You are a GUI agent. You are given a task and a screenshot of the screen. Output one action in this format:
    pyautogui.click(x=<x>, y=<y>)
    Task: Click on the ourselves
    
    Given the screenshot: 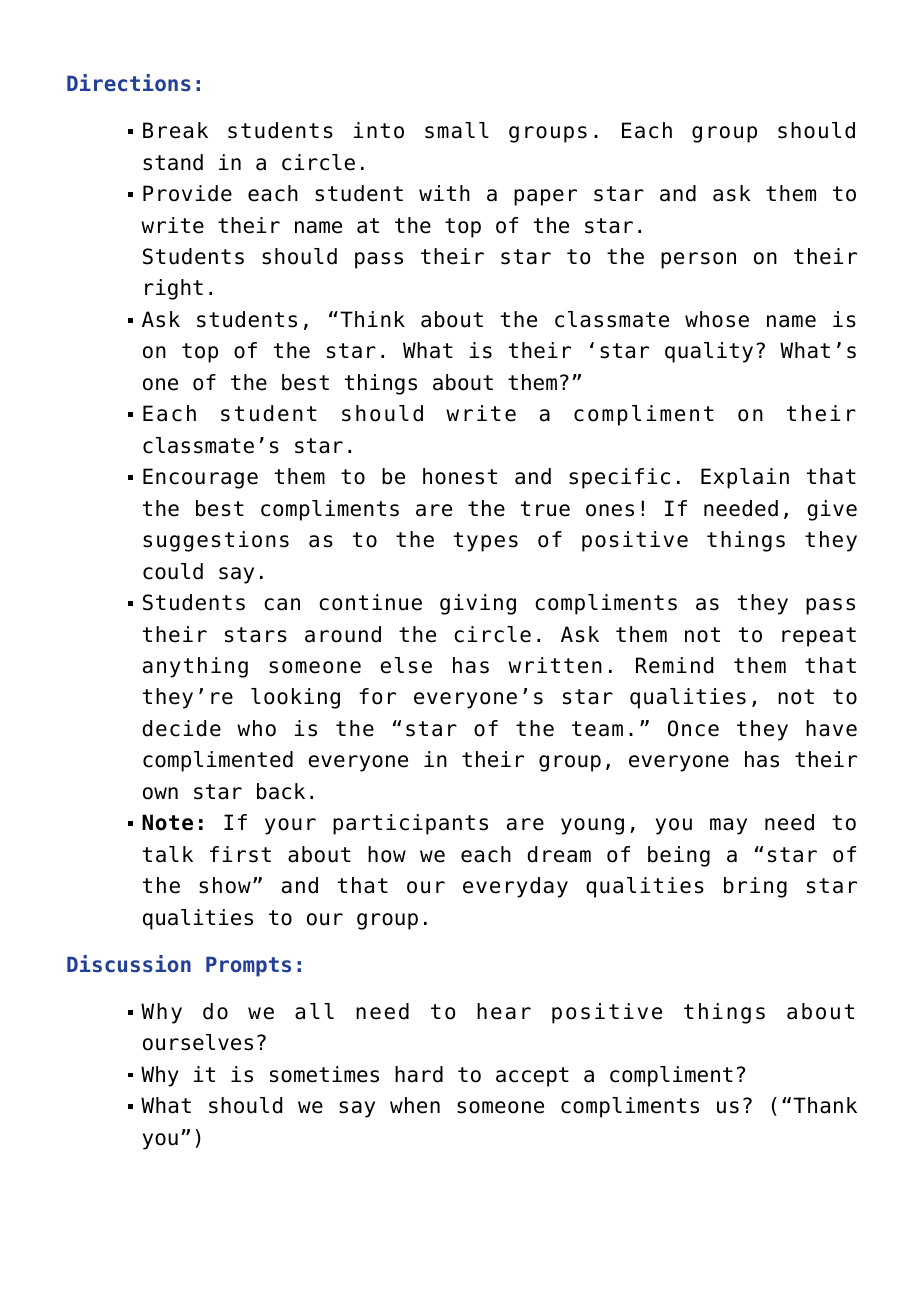 What is the action you would take?
    pyautogui.click(x=198, y=1042)
